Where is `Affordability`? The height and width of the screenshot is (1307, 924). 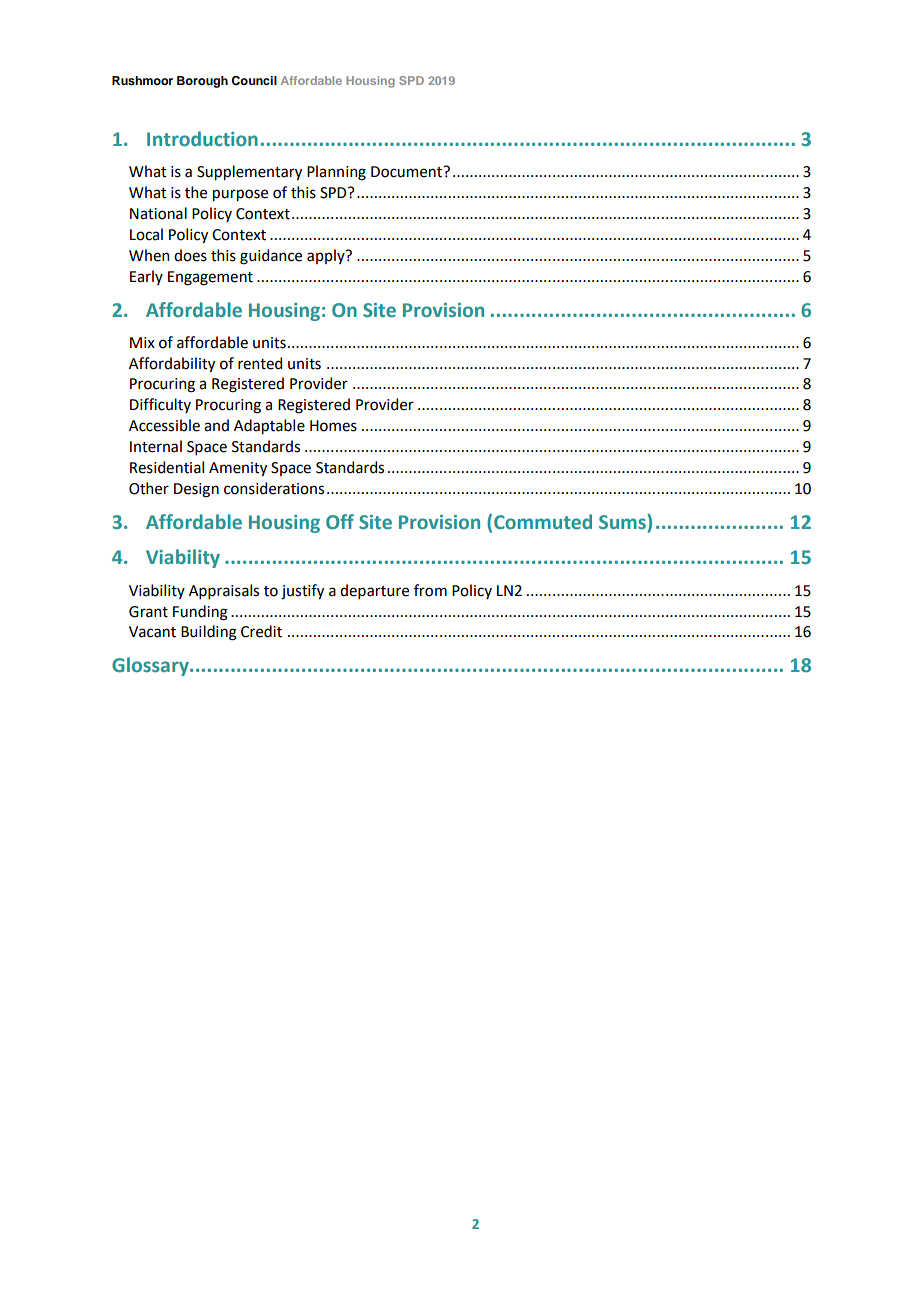
Affordability is located at coordinates (172, 364).
